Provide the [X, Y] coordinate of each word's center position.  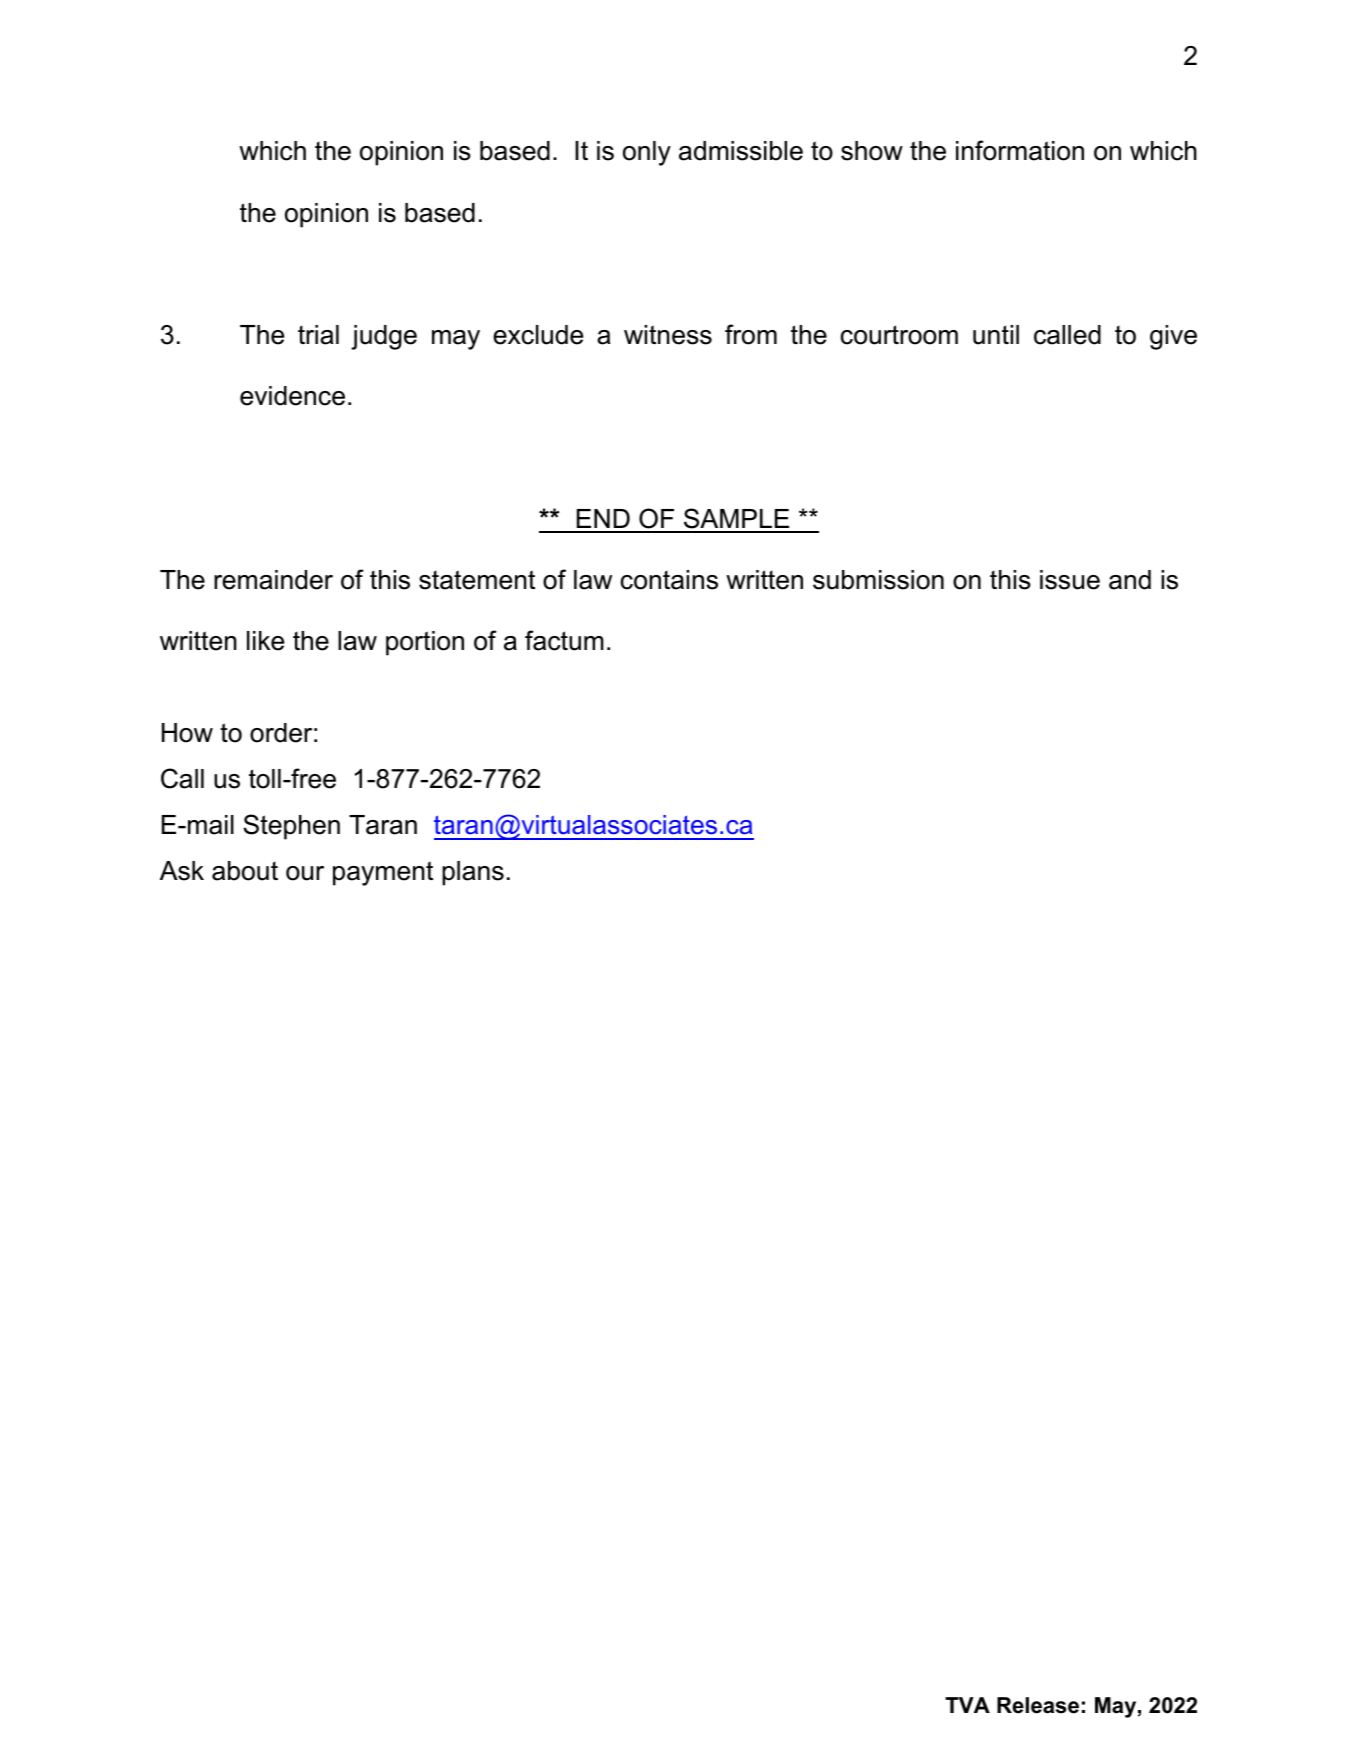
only [647, 153]
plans [473, 873]
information [1020, 150]
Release [1038, 1705]
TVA [967, 1705]
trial [318, 335]
